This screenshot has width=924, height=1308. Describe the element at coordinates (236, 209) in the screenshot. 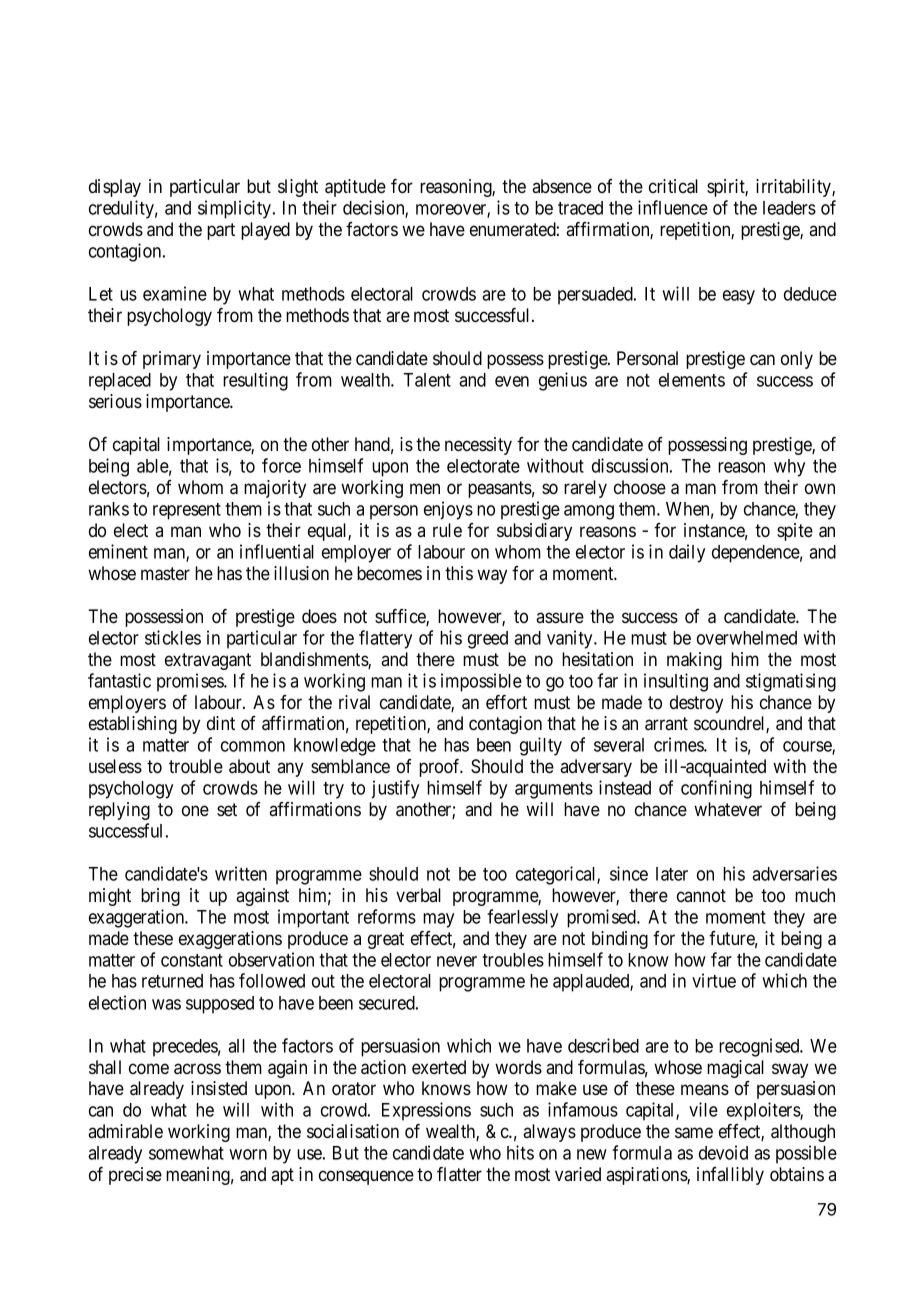

I see `simplicity` at that location.
